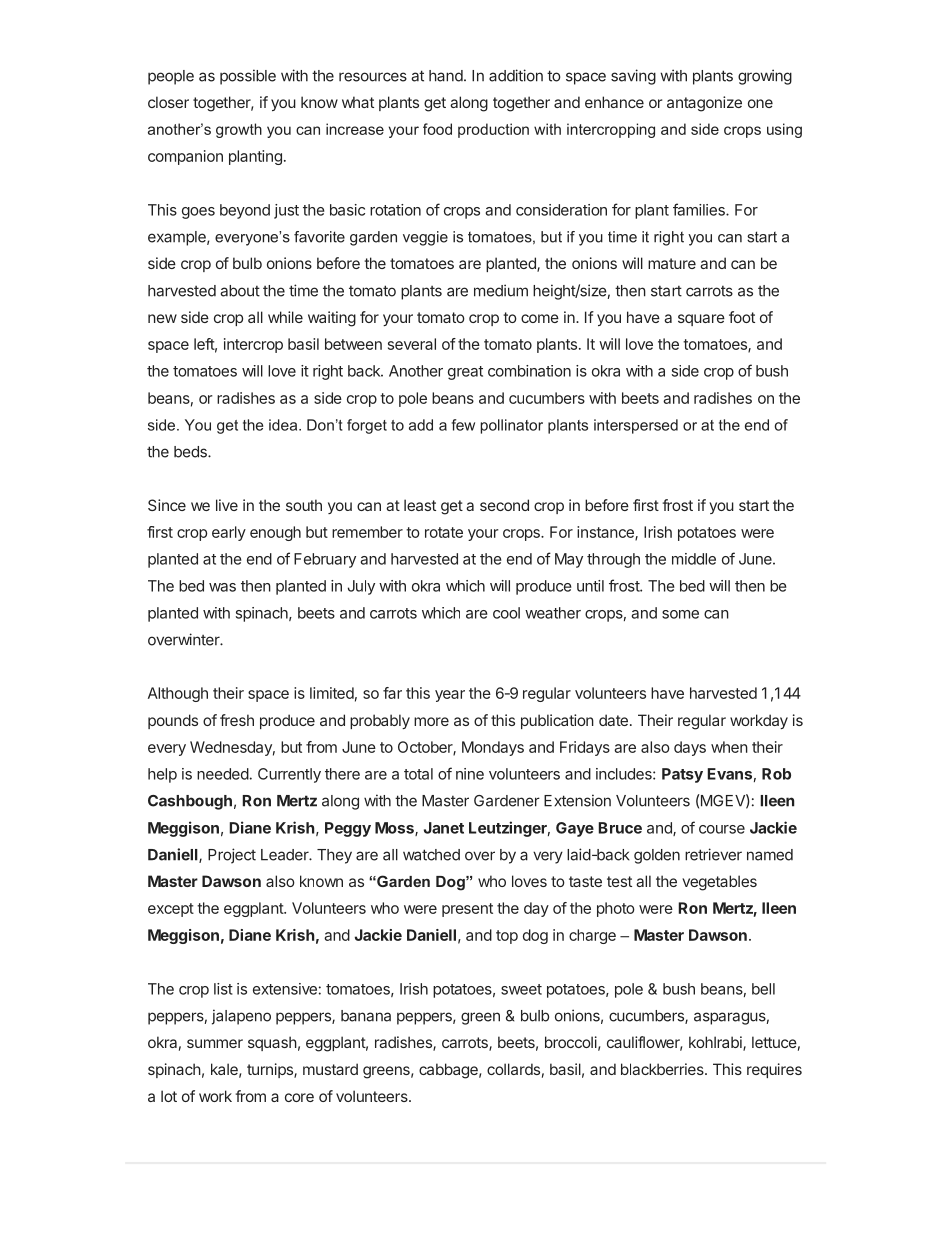 The height and width of the screenshot is (1233, 952). What do you see at coordinates (222, 587) in the screenshot?
I see `was` at bounding box center [222, 587].
